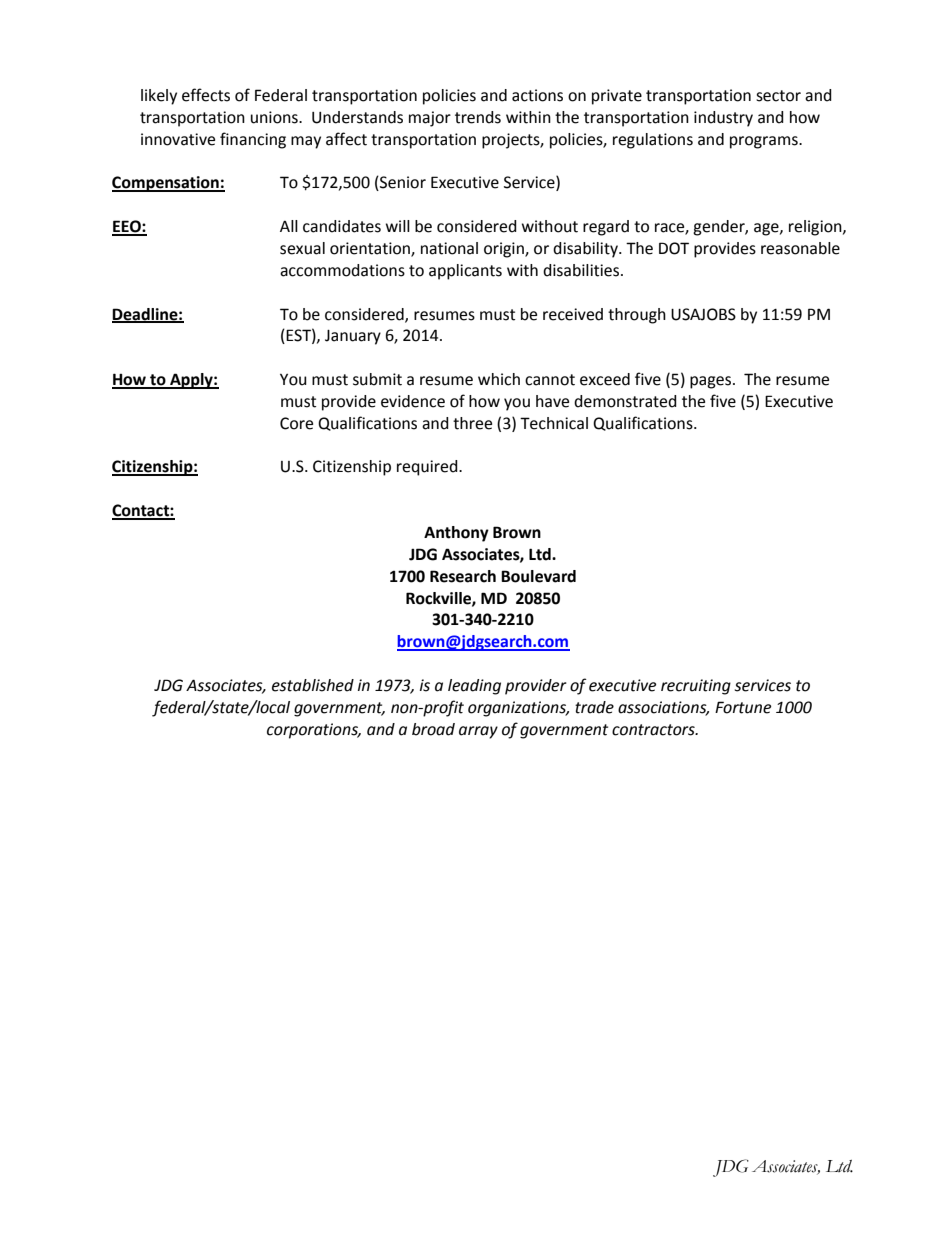 The height and width of the screenshot is (1233, 952). Describe the element at coordinates (478, 732) in the screenshot. I see `array` at that location.
